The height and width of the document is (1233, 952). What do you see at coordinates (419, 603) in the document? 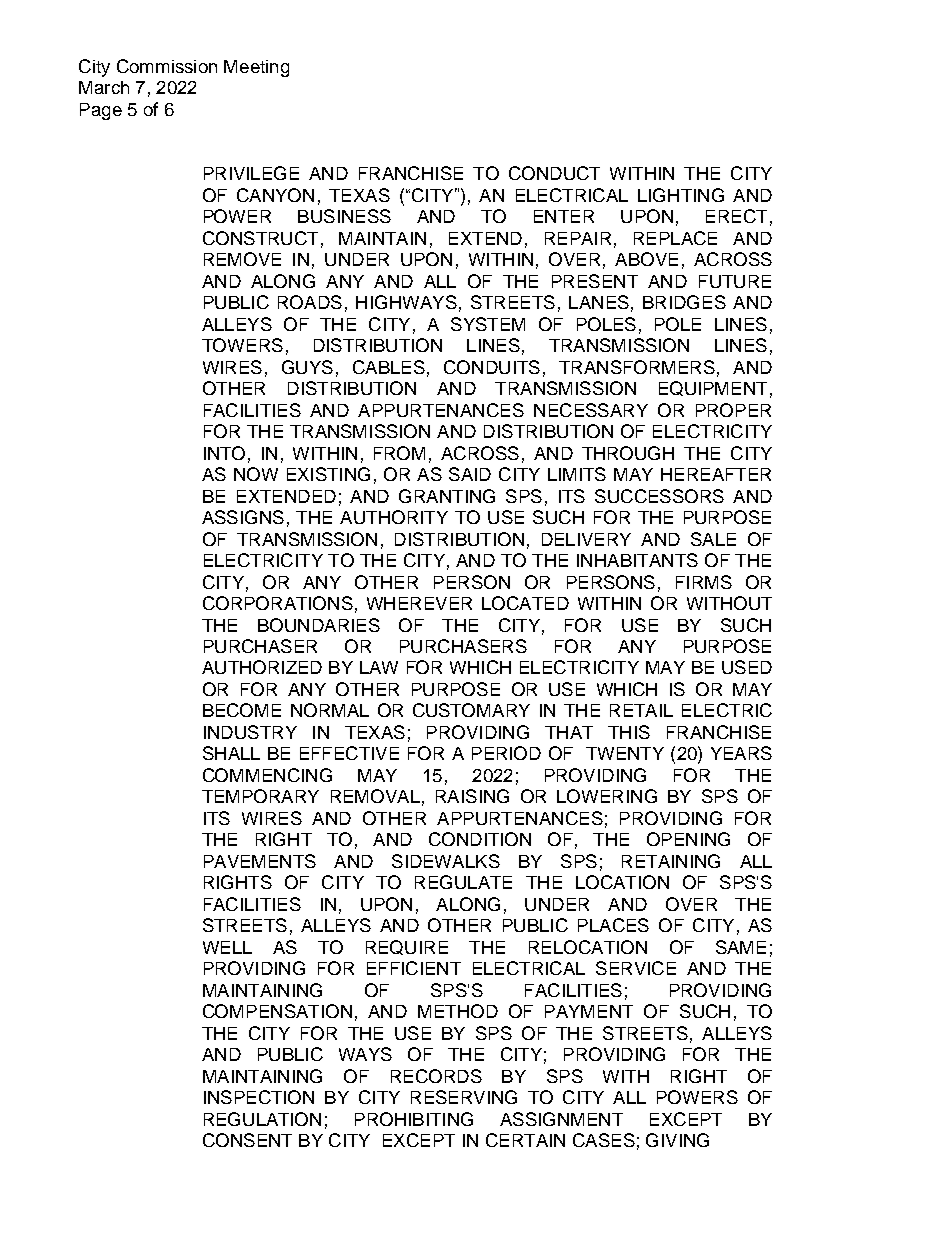
I see `WHEREVER` at bounding box center [419, 603].
